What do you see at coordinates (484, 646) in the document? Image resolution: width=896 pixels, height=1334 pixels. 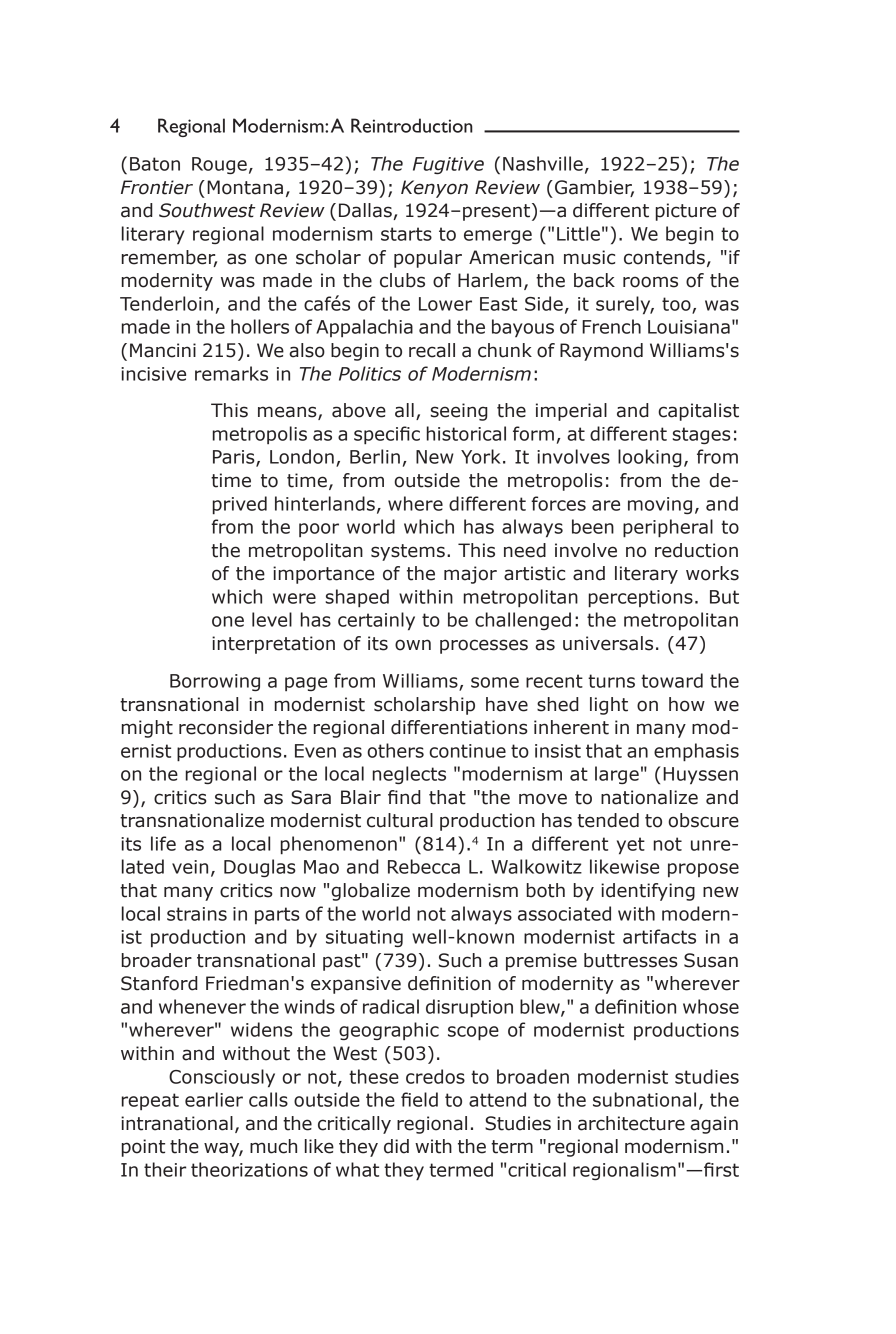 I see `processes` at bounding box center [484, 646].
